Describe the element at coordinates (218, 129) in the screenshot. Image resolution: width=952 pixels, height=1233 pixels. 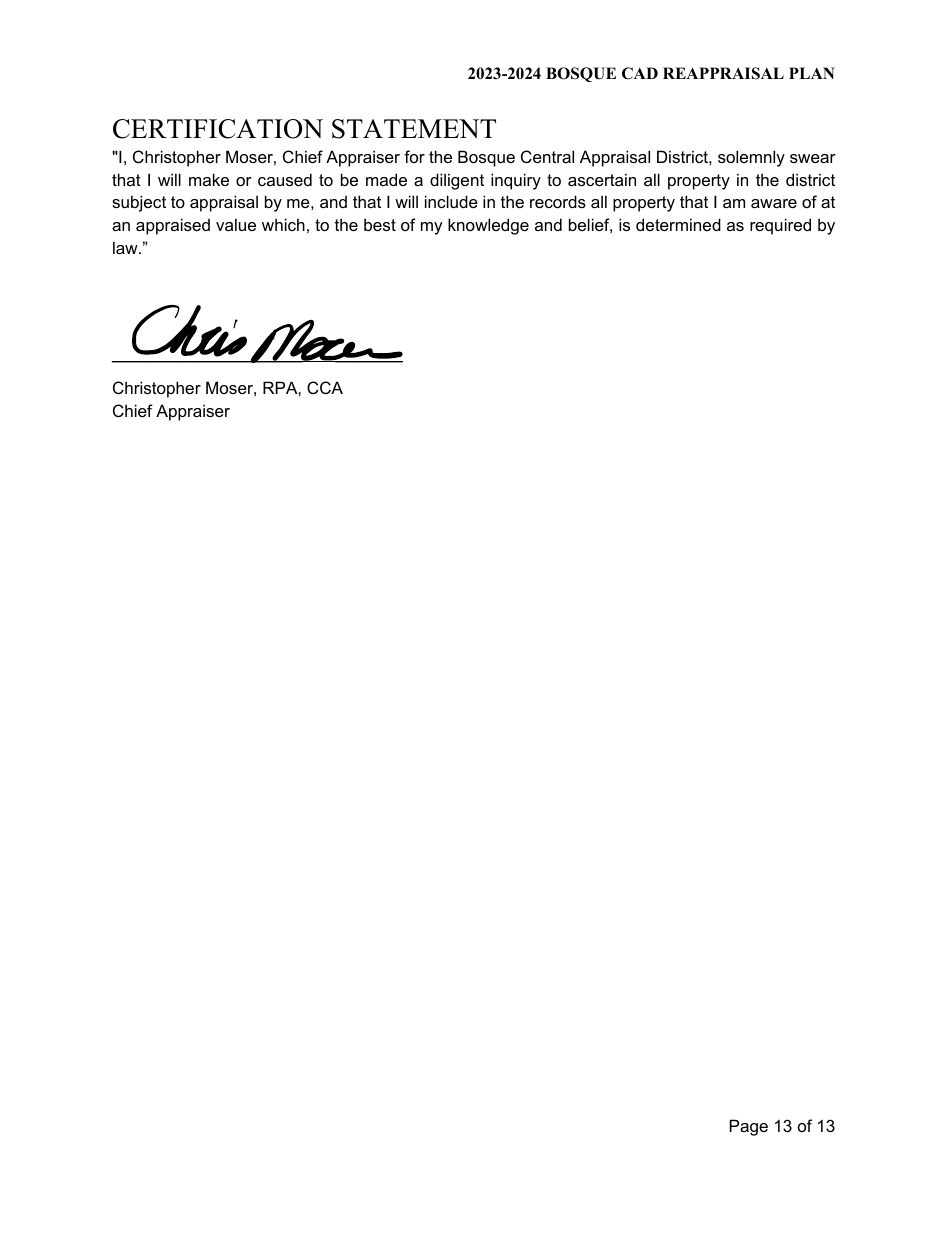
I see `CERTIFICATION` at that location.
